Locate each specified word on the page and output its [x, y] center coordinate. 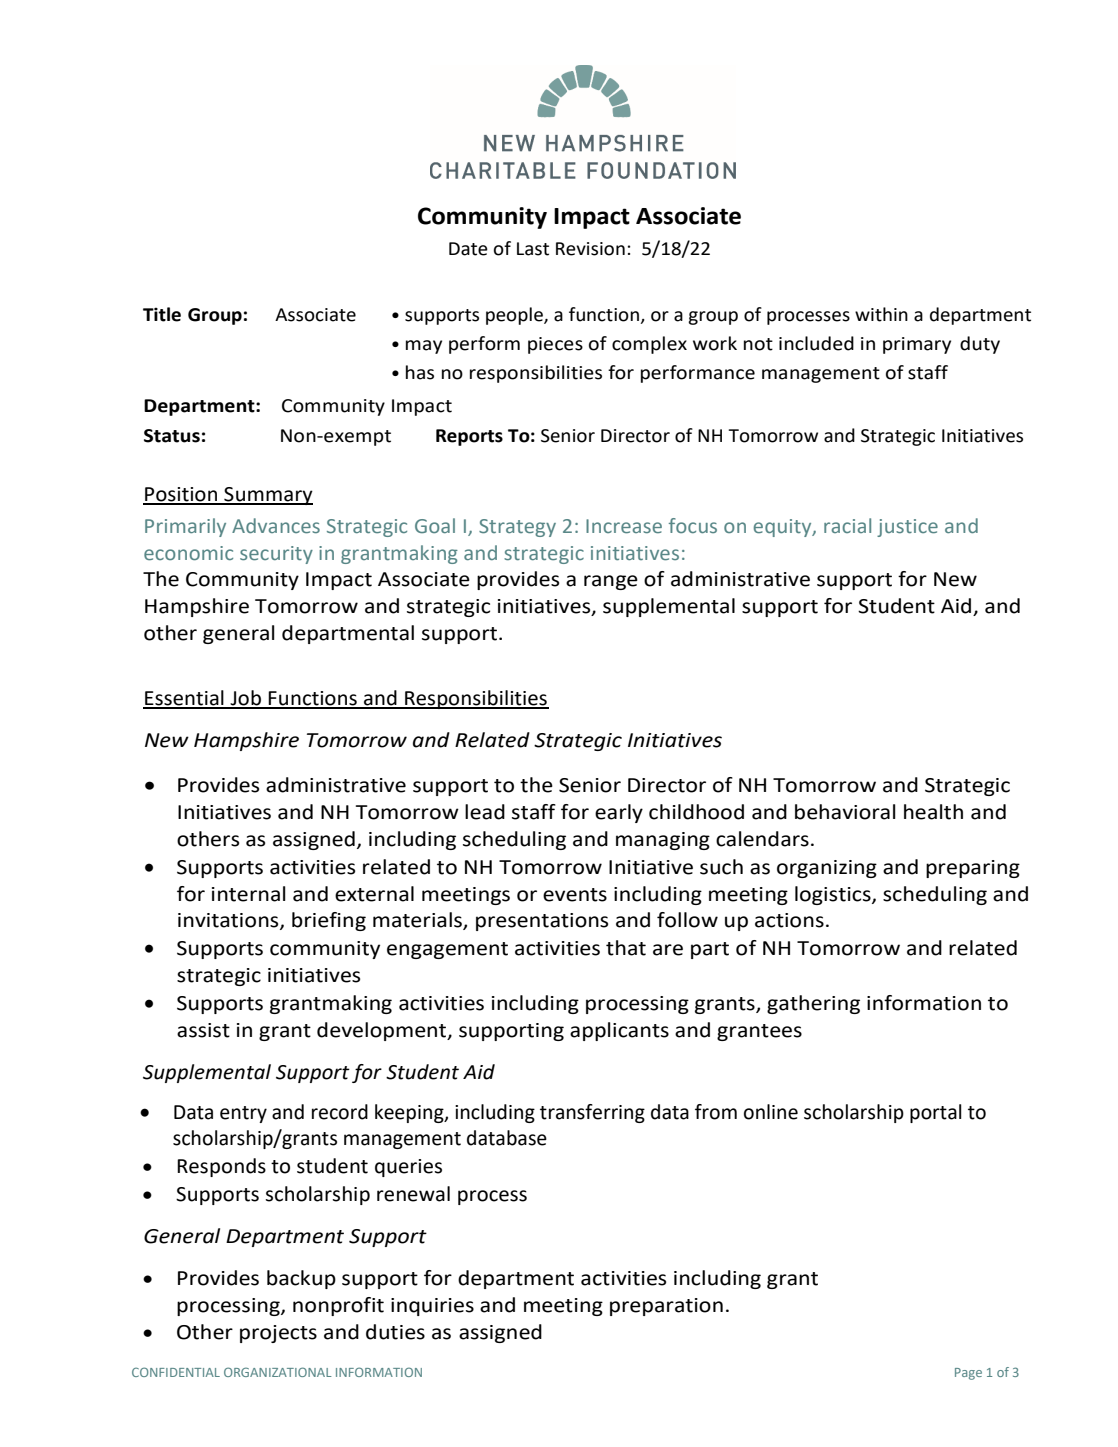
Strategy [517, 528]
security [276, 555]
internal [249, 894]
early [619, 813]
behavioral [845, 812]
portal [936, 1113]
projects [278, 1334]
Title [162, 314]
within [881, 314]
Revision [590, 249]
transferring [592, 1113]
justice [907, 528]
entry [243, 1114]
